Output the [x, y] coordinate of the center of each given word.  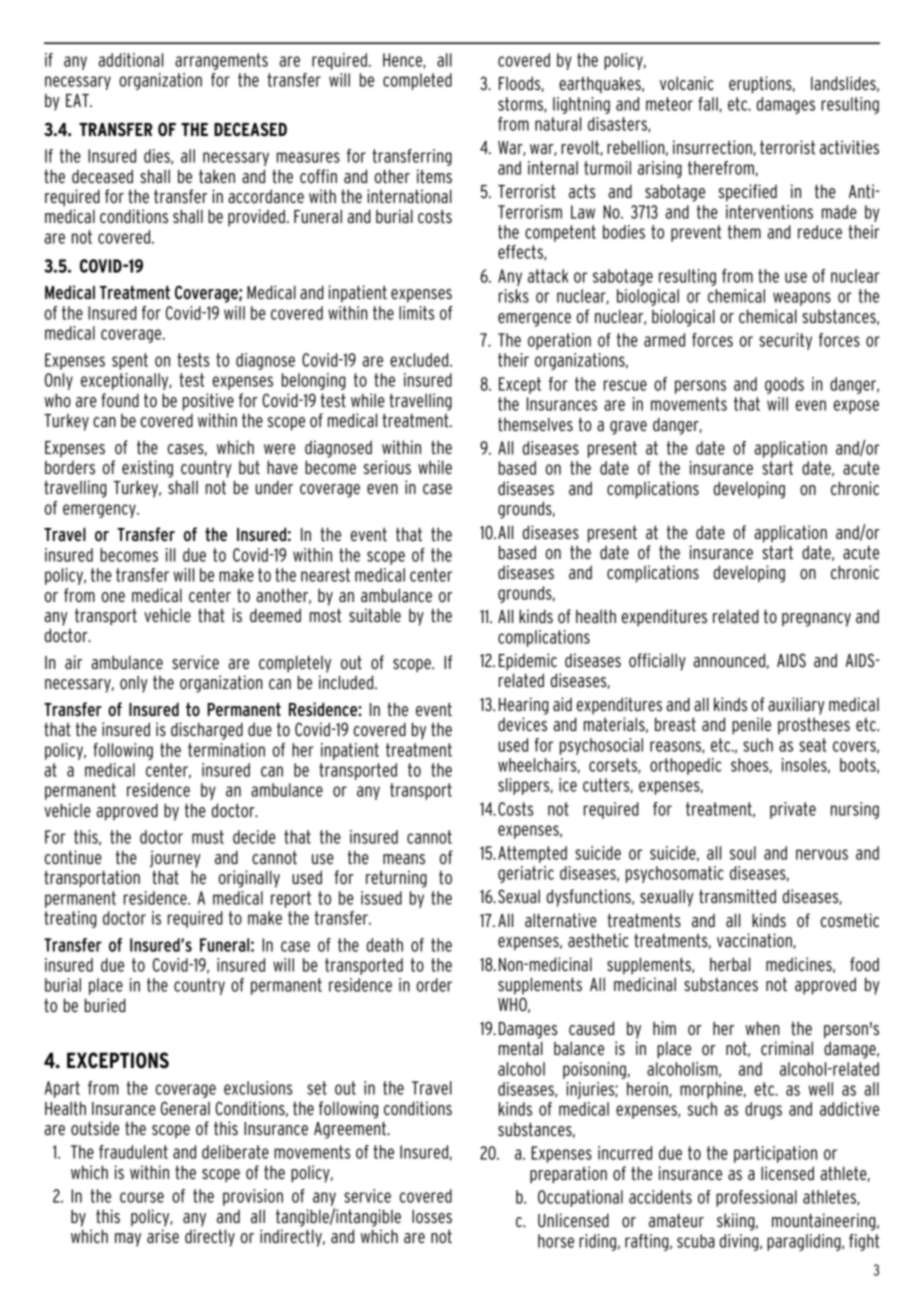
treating [70, 919]
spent [130, 361]
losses [432, 1216]
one [113, 597]
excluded [420, 360]
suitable [375, 615]
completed [417, 81]
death [385, 945]
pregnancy [816, 620]
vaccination [754, 940]
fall [708, 104]
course [142, 1197]
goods [784, 385]
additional [130, 60]
